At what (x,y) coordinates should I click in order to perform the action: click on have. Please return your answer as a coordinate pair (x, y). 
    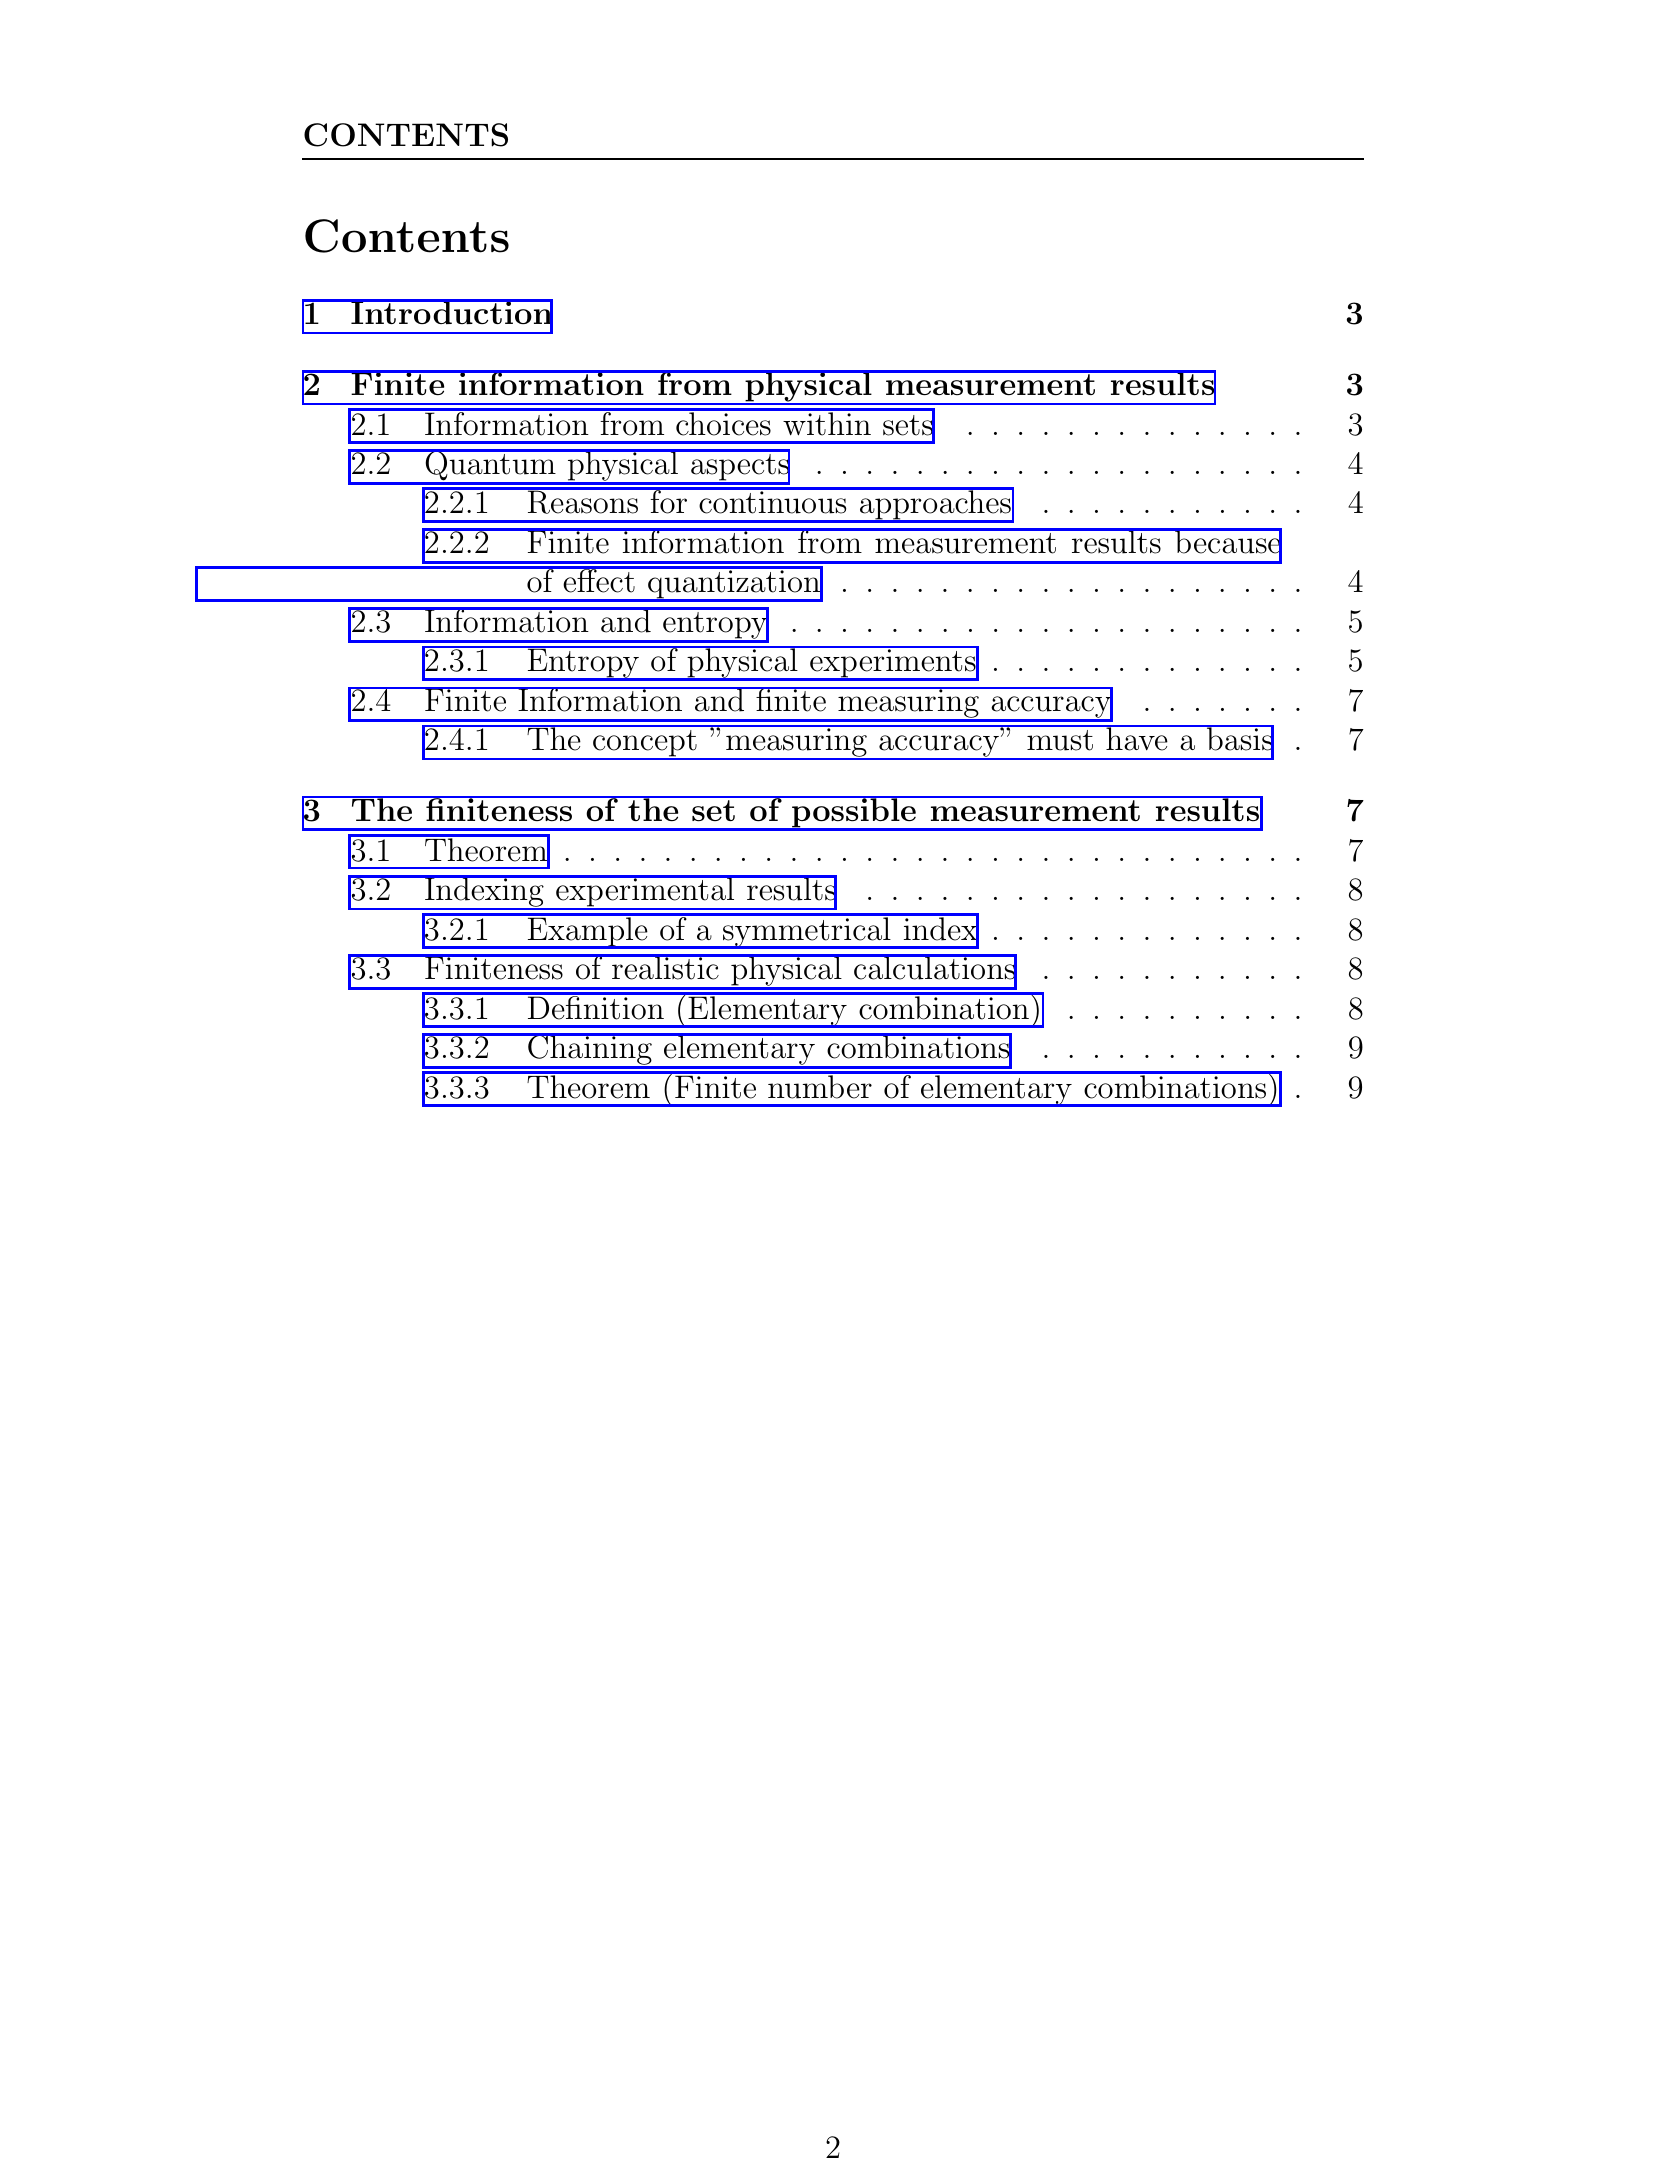
    Looking at the image, I should click on (1137, 738).
